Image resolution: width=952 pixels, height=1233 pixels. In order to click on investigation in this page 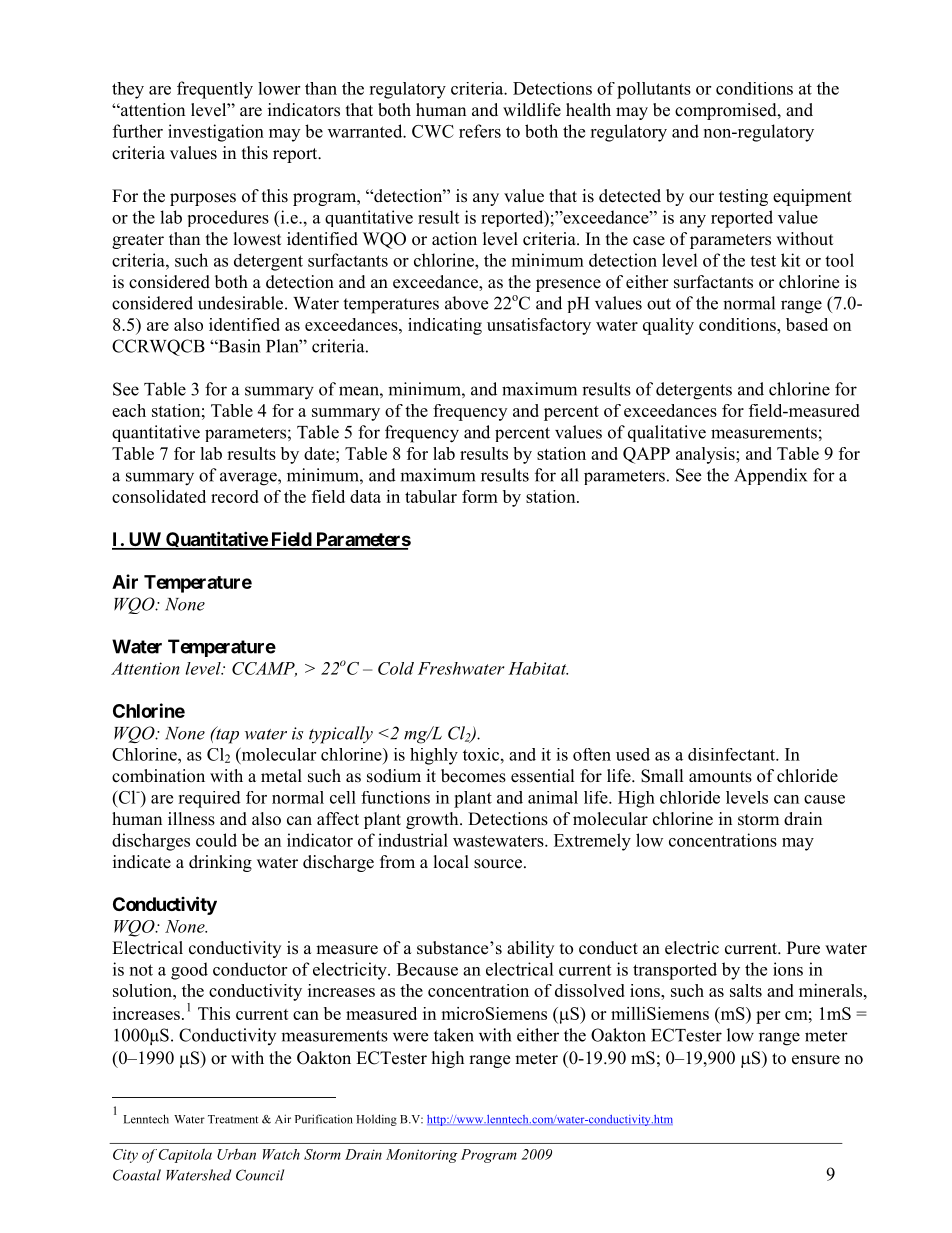, I will do `click(216, 133)`.
